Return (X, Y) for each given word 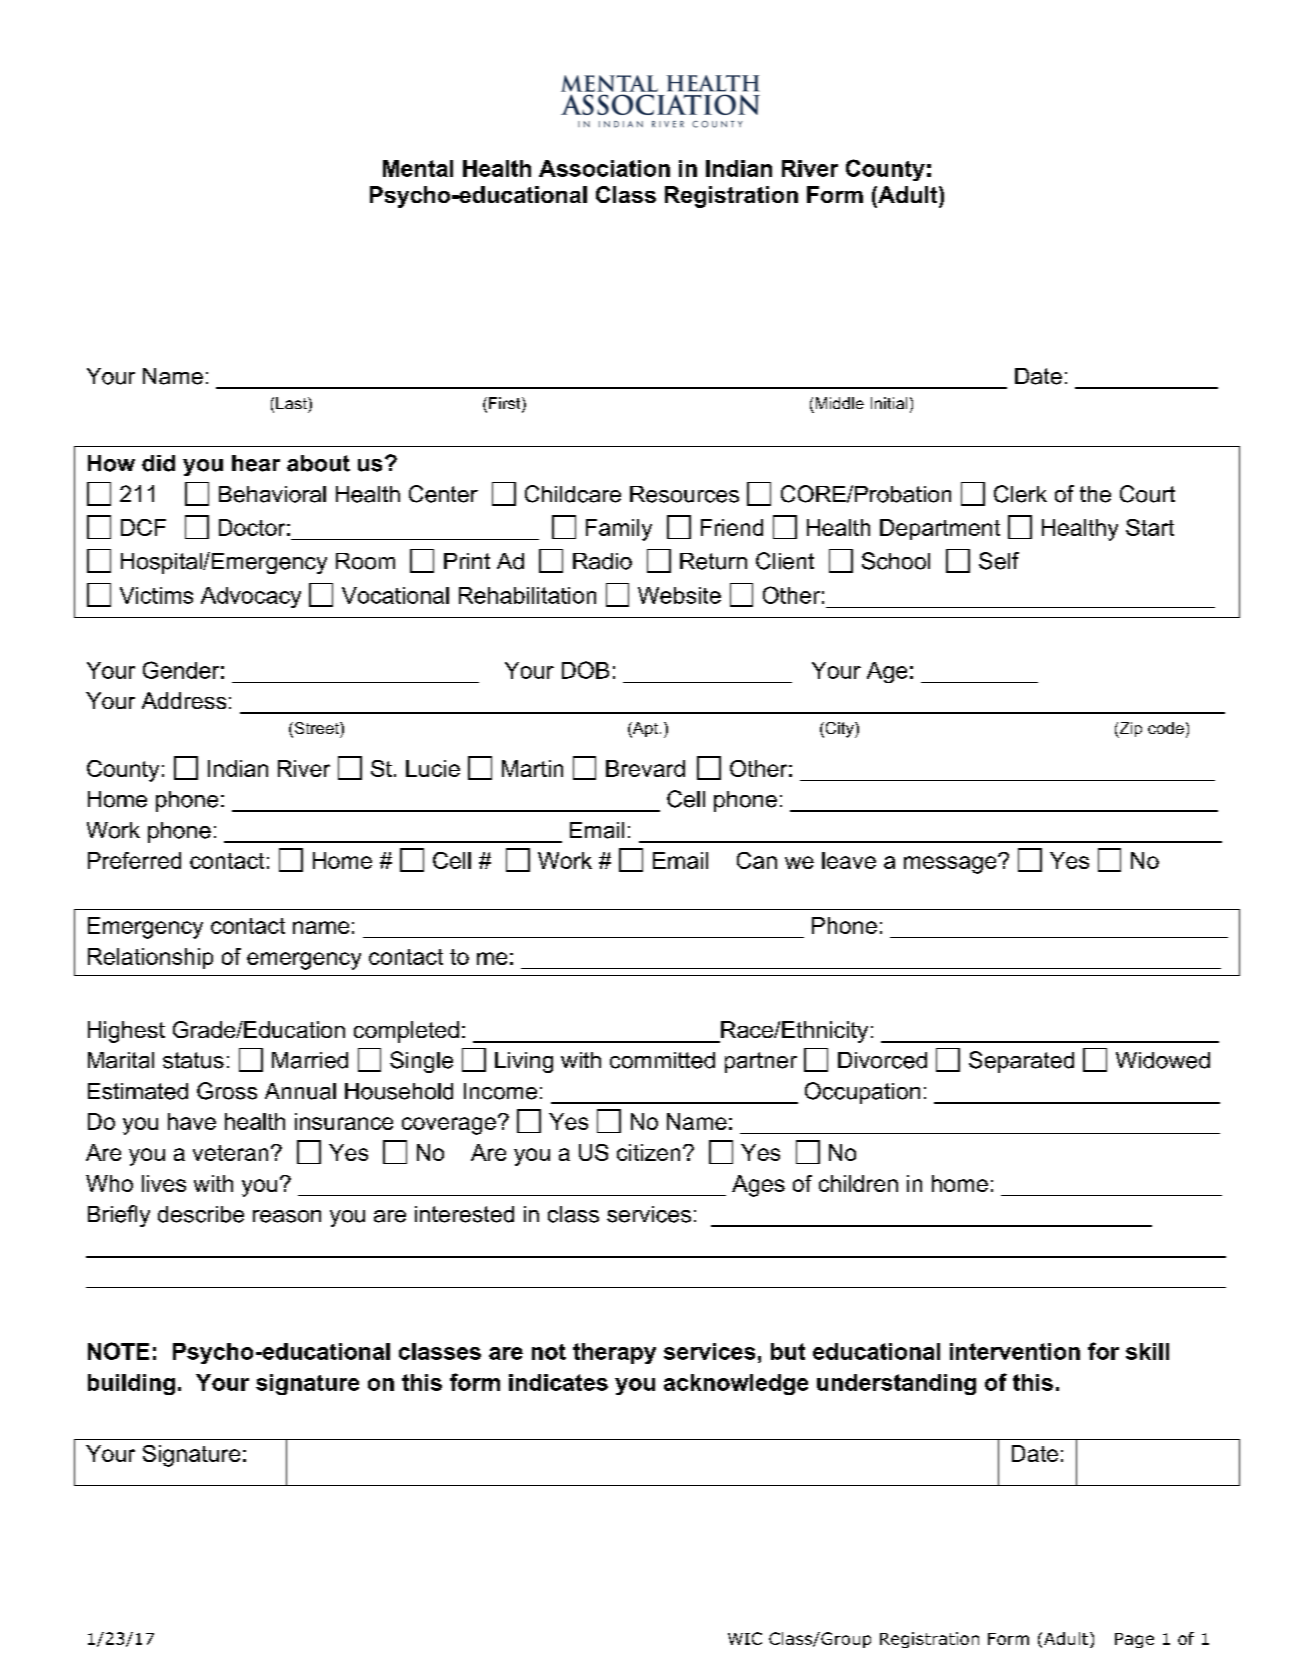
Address (184, 700)
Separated (1021, 1062)
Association (604, 168)
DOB (585, 670)
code (1166, 728)
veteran (230, 1153)
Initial (889, 403)
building (131, 1384)
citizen (648, 1152)
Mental (418, 168)
